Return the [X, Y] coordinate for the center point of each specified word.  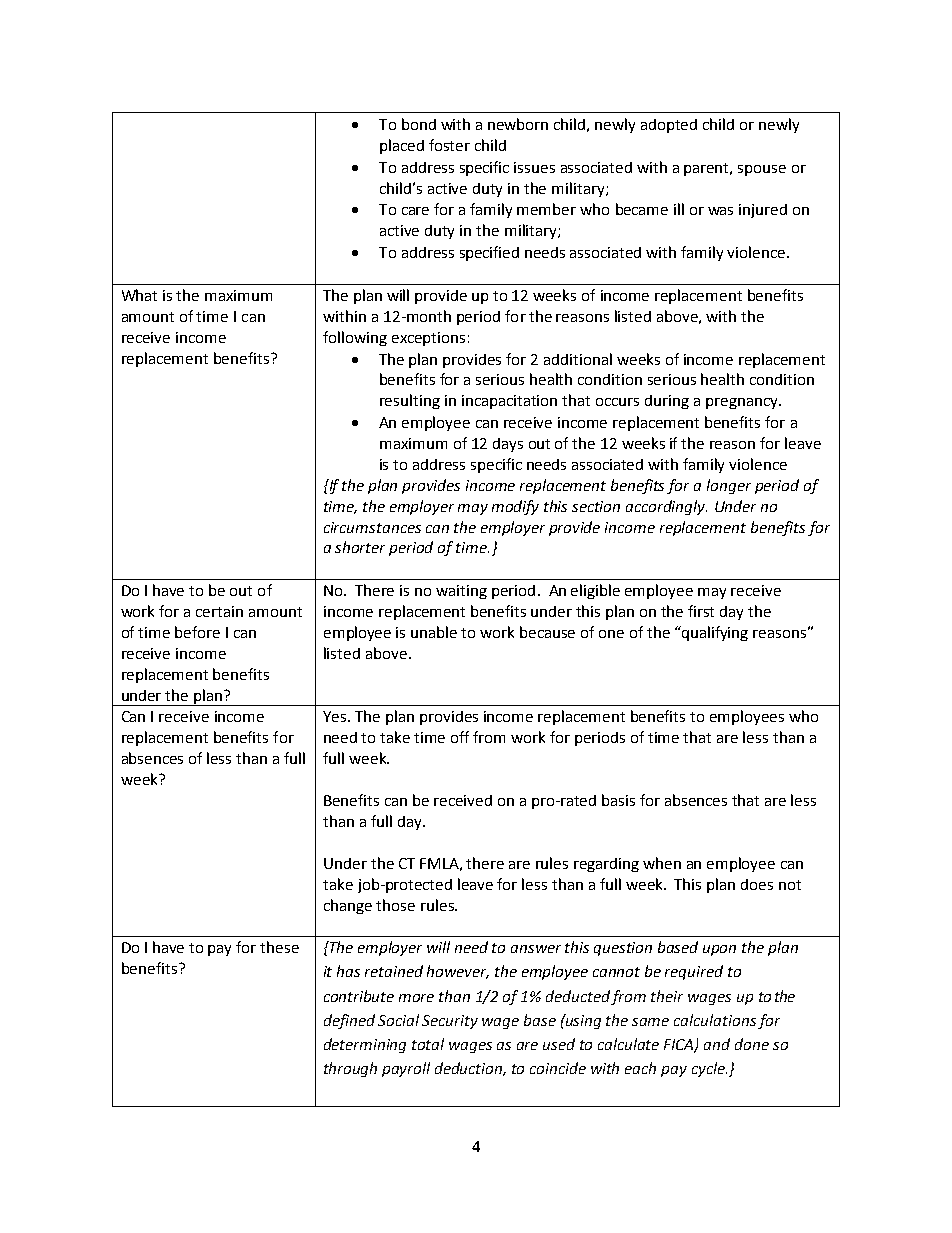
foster [449, 145]
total [428, 1044]
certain [219, 611]
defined [349, 1021]
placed [402, 146]
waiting [461, 592]
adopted [669, 126]
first [701, 611]
